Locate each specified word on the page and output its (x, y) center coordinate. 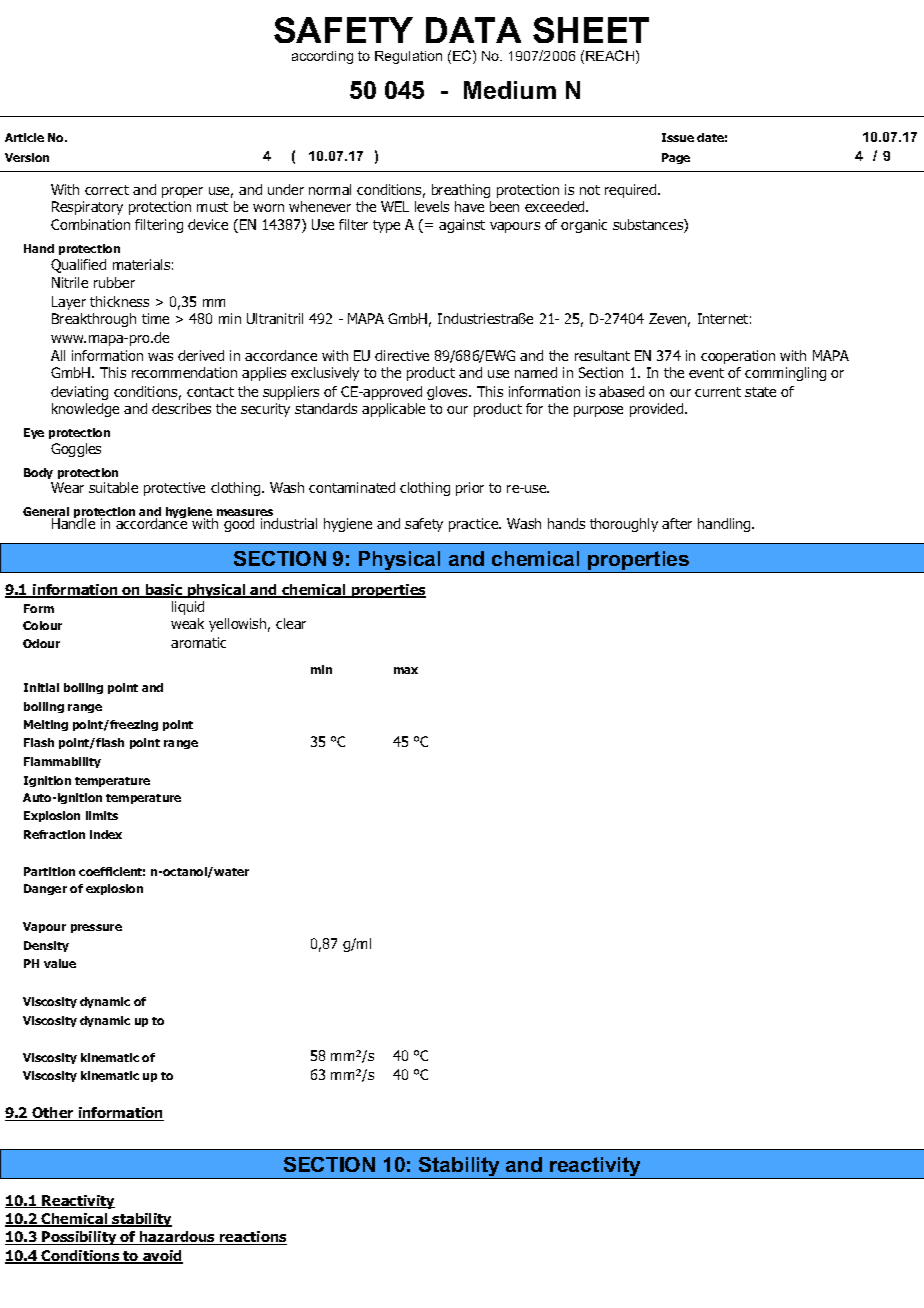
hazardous (178, 1238)
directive (402, 355)
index (106, 834)
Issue (678, 137)
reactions (252, 1238)
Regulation (408, 57)
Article (24, 137)
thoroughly (624, 525)
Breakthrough (94, 320)
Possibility (80, 1238)
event (706, 373)
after (677, 523)
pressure (96, 928)
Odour (41, 643)
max (406, 670)
